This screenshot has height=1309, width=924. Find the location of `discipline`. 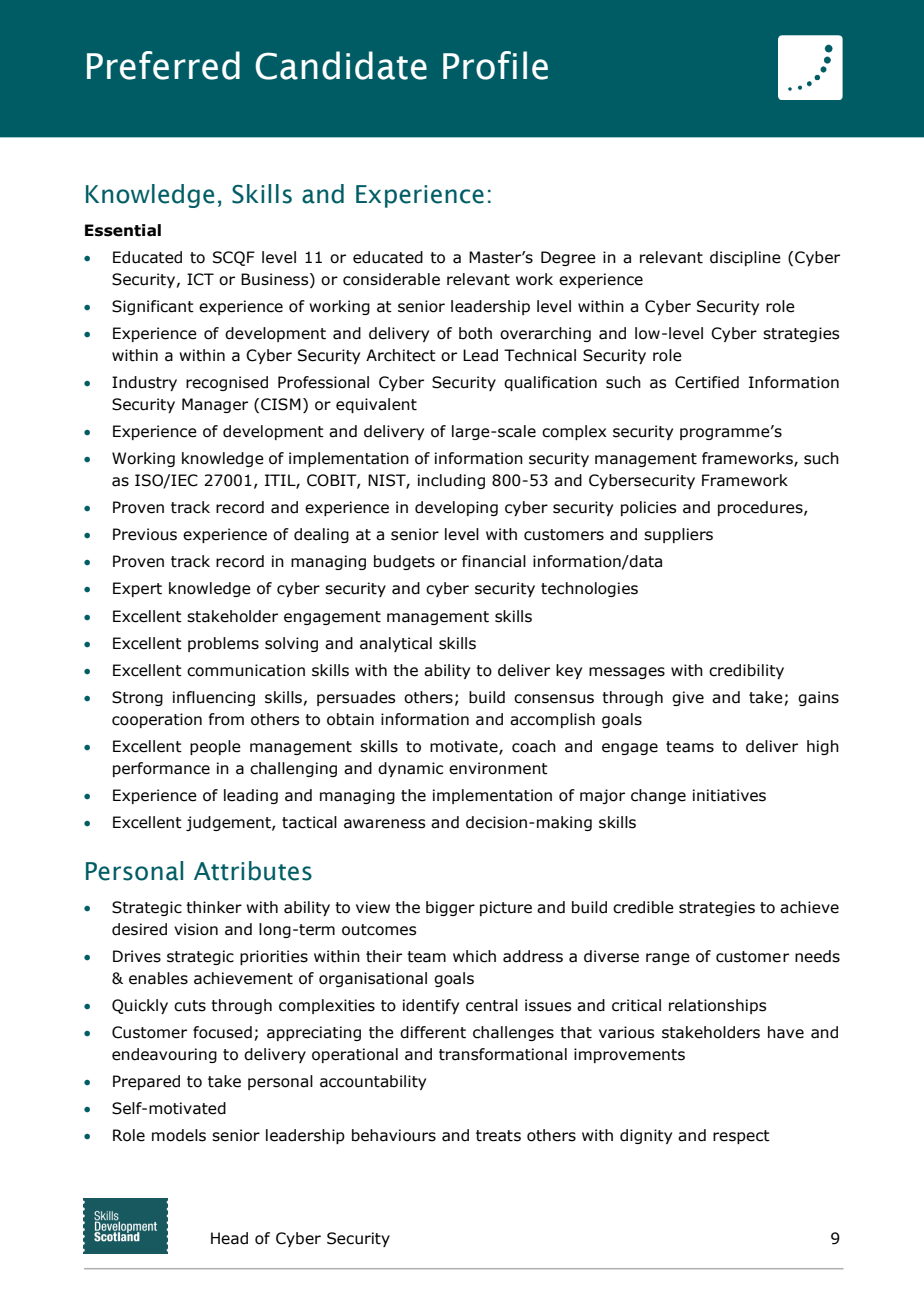

discipline is located at coordinates (745, 258).
